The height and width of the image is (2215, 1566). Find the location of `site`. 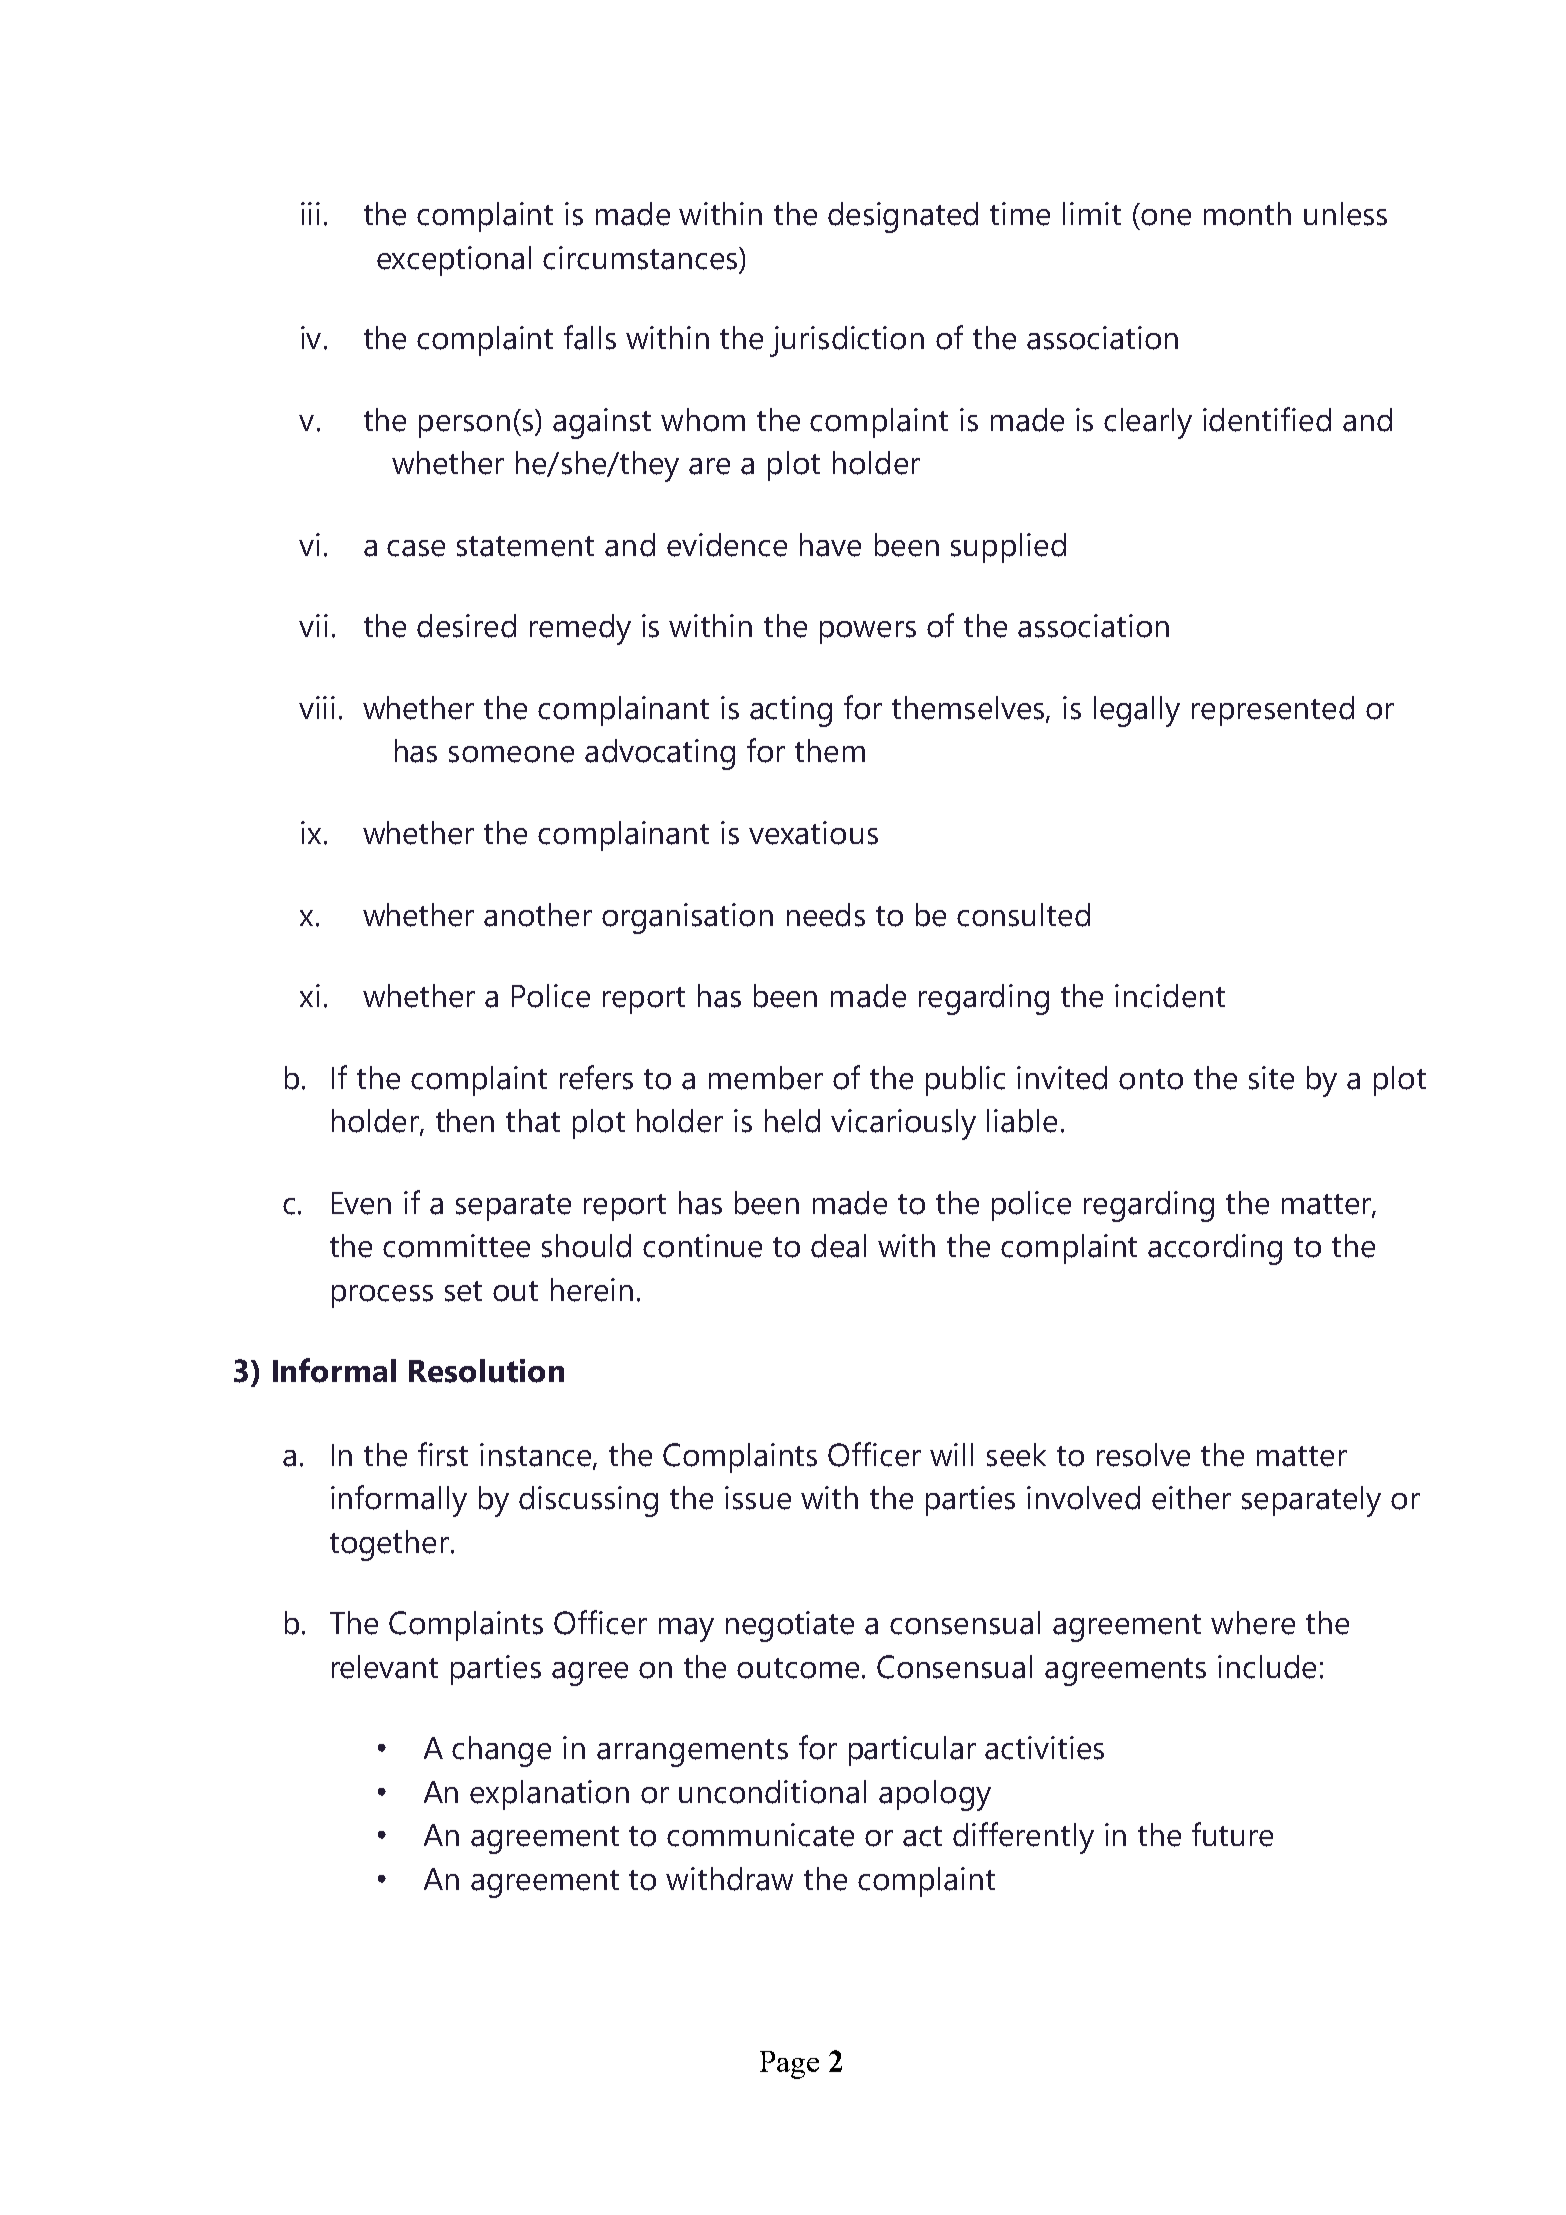

site is located at coordinates (1271, 1078).
